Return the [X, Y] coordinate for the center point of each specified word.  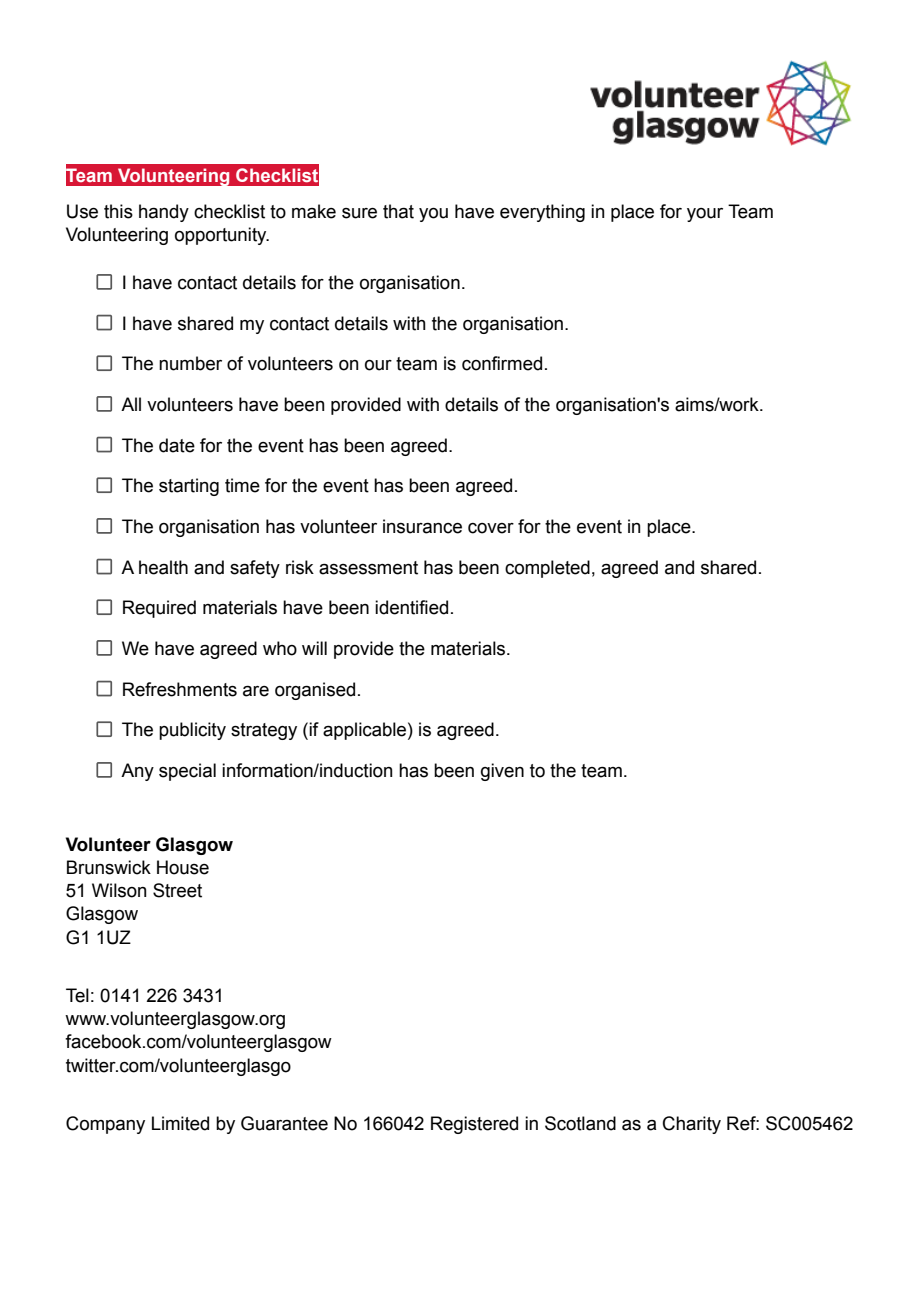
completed [547, 569]
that [398, 211]
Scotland [580, 1123]
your [705, 215]
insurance [422, 526]
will [314, 648]
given [502, 772]
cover [491, 528]
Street [177, 890]
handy [164, 213]
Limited [180, 1123]
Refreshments [180, 689]
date [177, 445]
